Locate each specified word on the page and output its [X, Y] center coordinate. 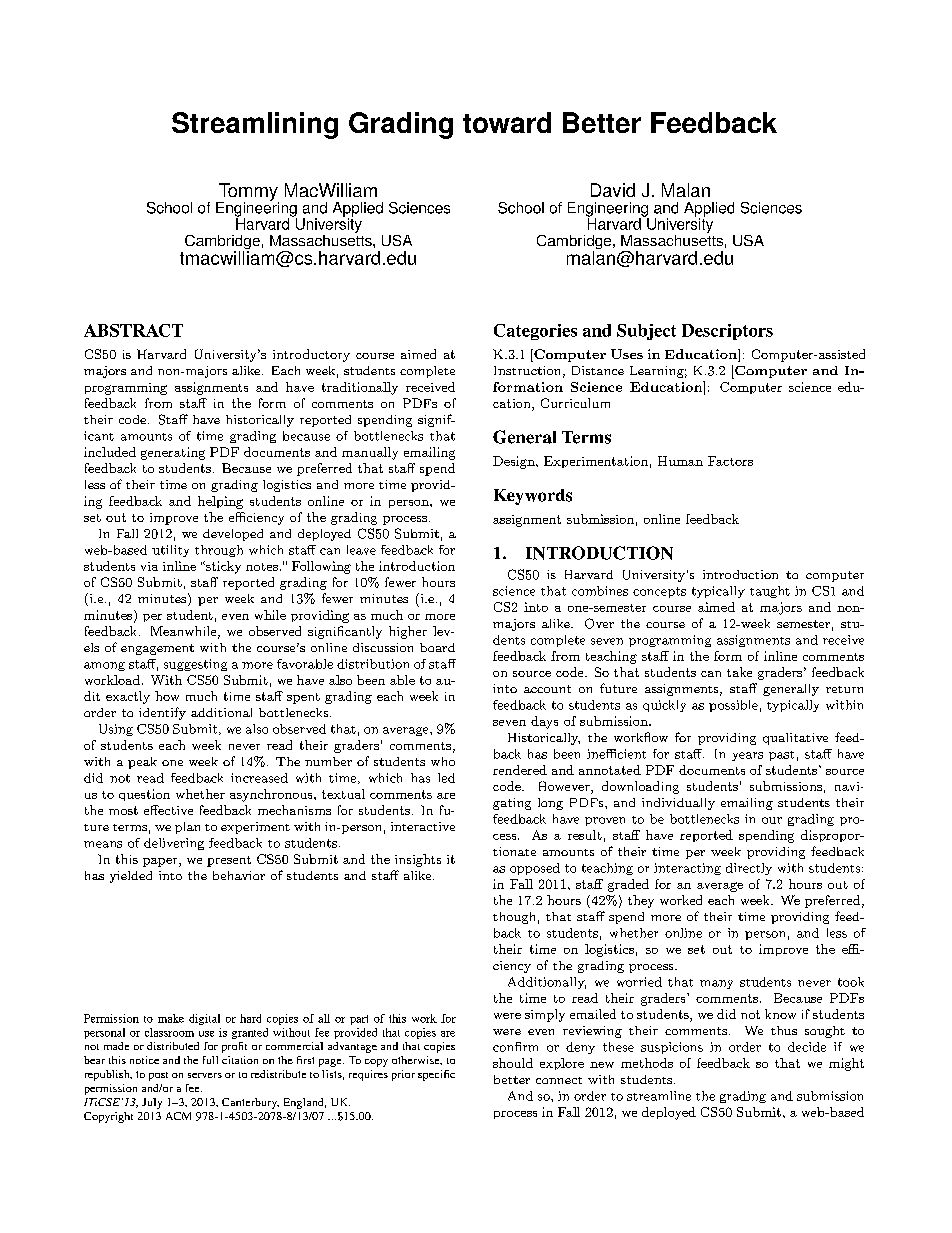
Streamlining [255, 125]
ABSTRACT [133, 330]
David [613, 190]
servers [205, 1075]
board [437, 647]
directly [749, 869]
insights [418, 860]
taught [770, 592]
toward [507, 122]
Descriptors [727, 332]
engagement [157, 649]
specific [436, 1075]
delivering [174, 844]
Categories [535, 332]
